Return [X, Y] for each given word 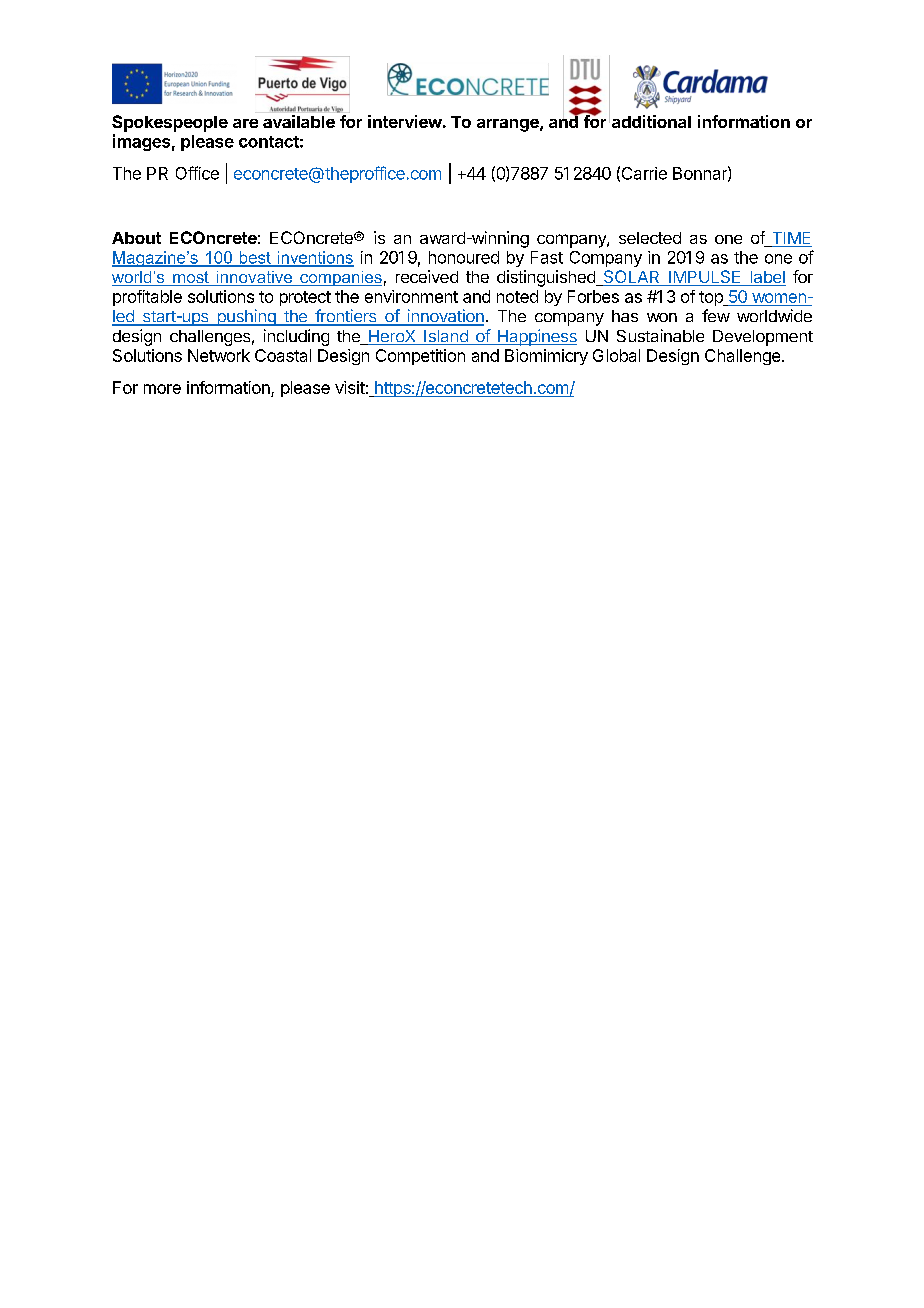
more [162, 389]
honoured [464, 257]
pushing [246, 317]
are [245, 123]
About [136, 238]
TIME [791, 238]
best [255, 258]
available [299, 121]
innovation [444, 317]
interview [405, 121]
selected [650, 238]
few [716, 315]
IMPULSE [705, 278]
